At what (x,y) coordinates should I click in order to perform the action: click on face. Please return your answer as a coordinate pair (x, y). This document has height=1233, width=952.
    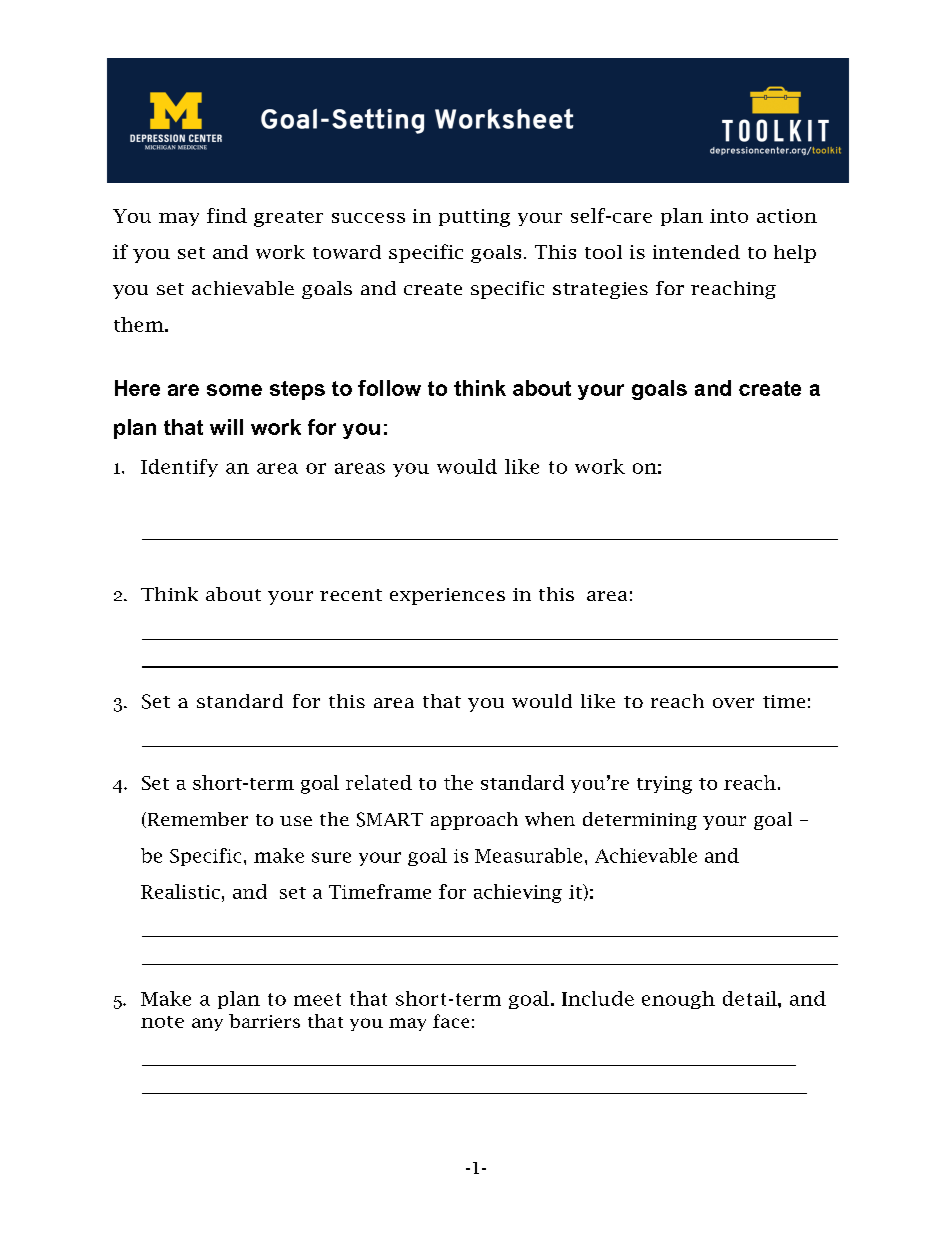
    Looking at the image, I should click on (451, 1021).
